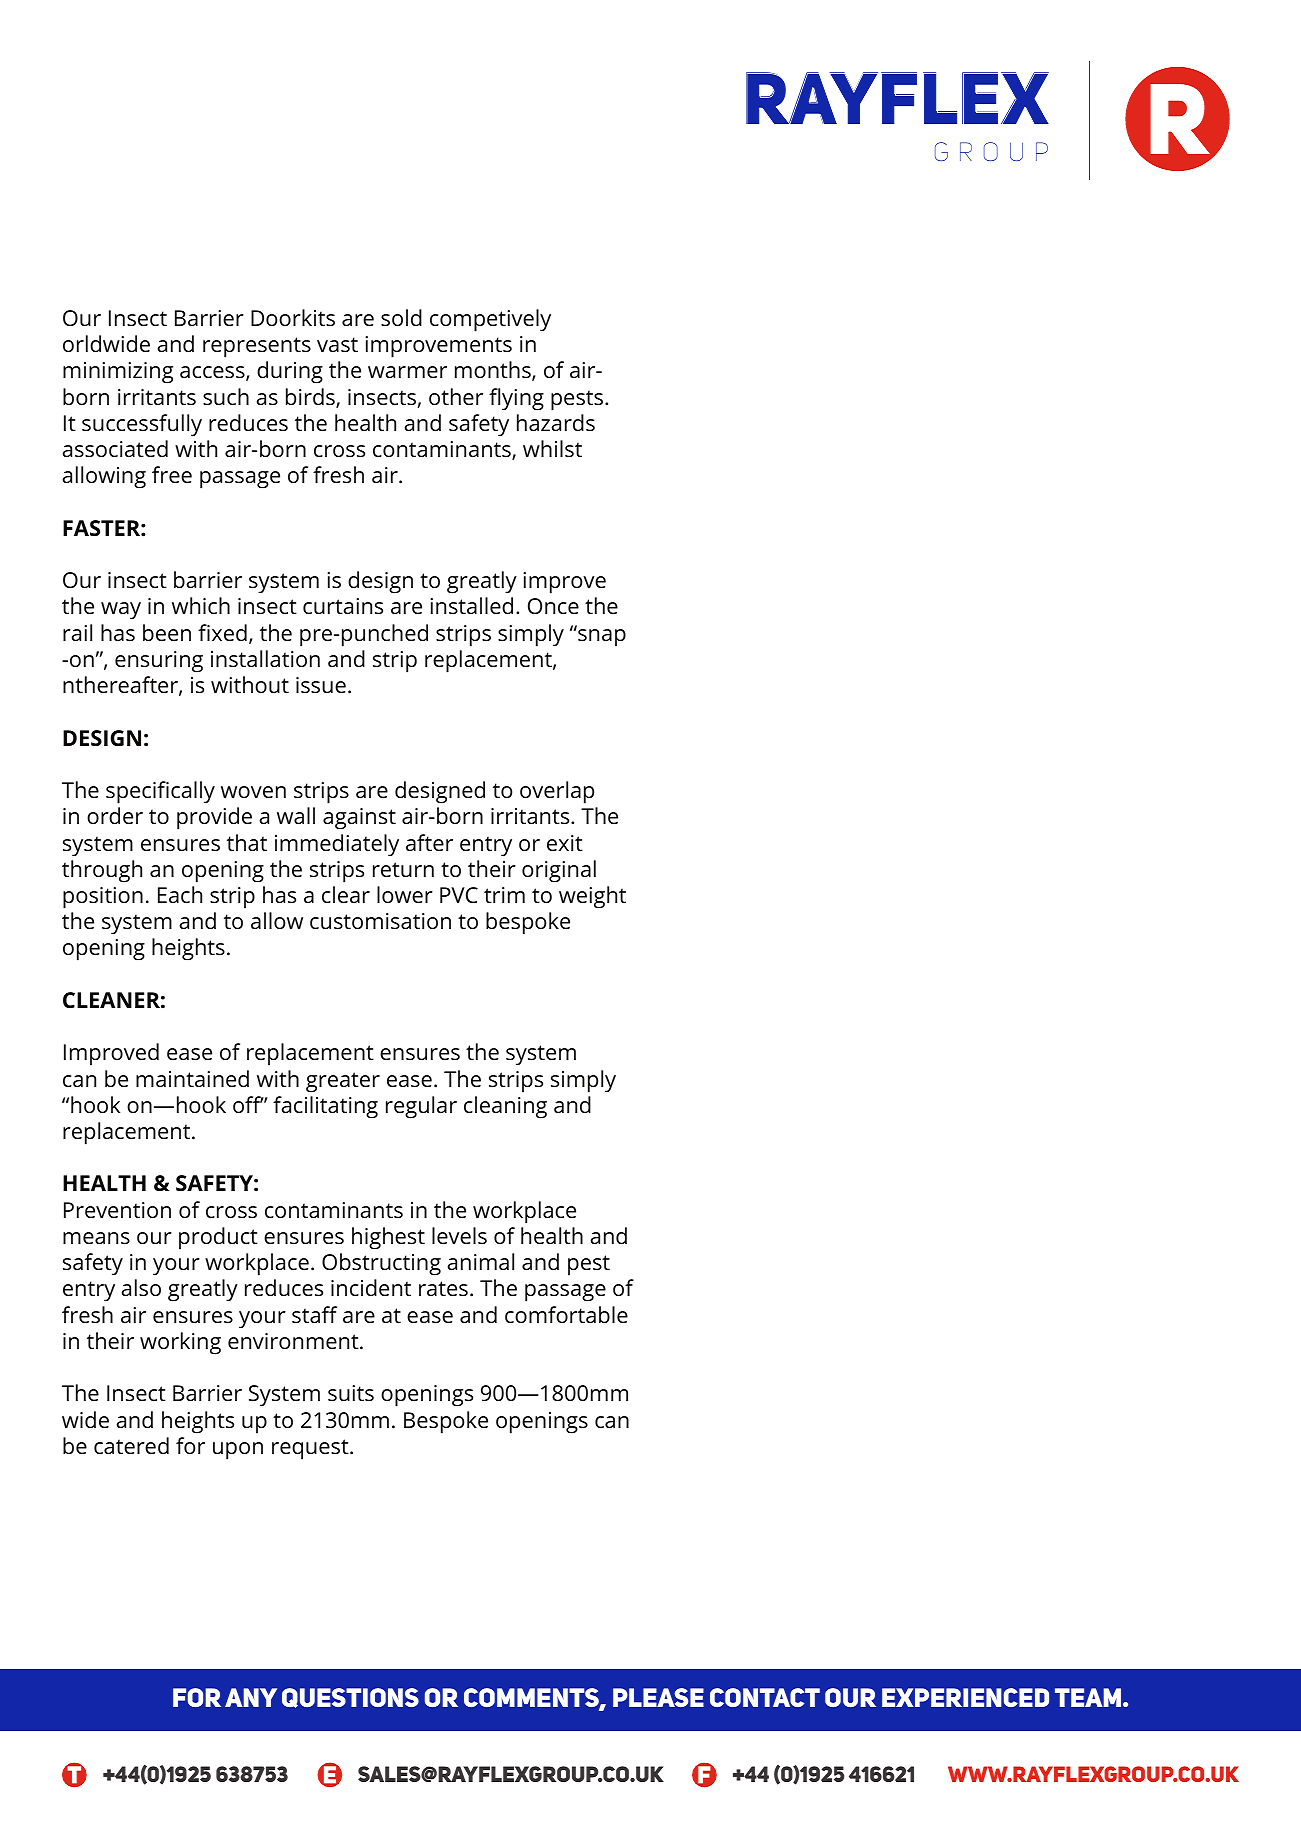 The width and height of the page is (1301, 1840). Describe the element at coordinates (592, 897) in the page. I see `weight` at that location.
